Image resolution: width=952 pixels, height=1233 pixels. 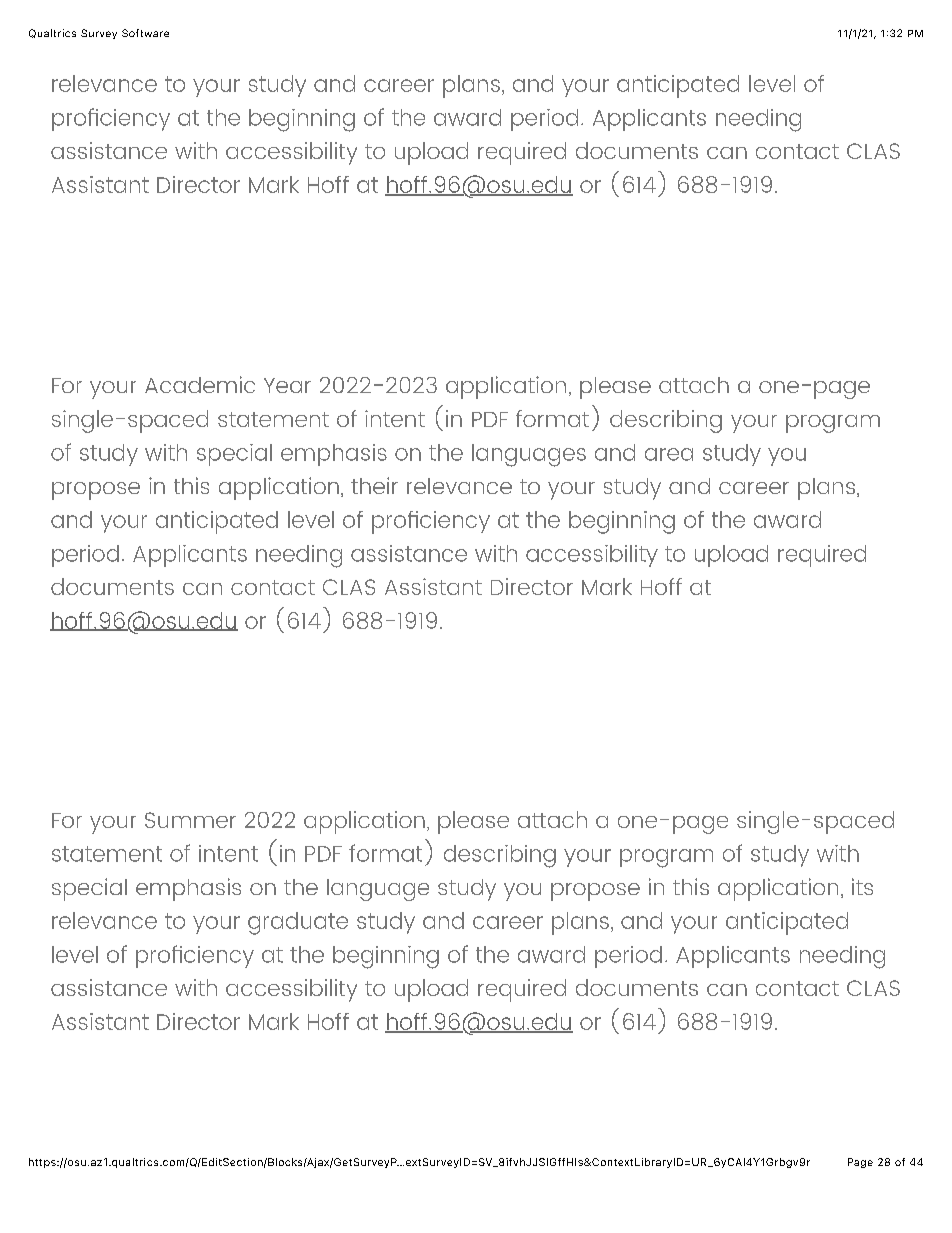 I want to click on graduate, so click(x=298, y=923).
